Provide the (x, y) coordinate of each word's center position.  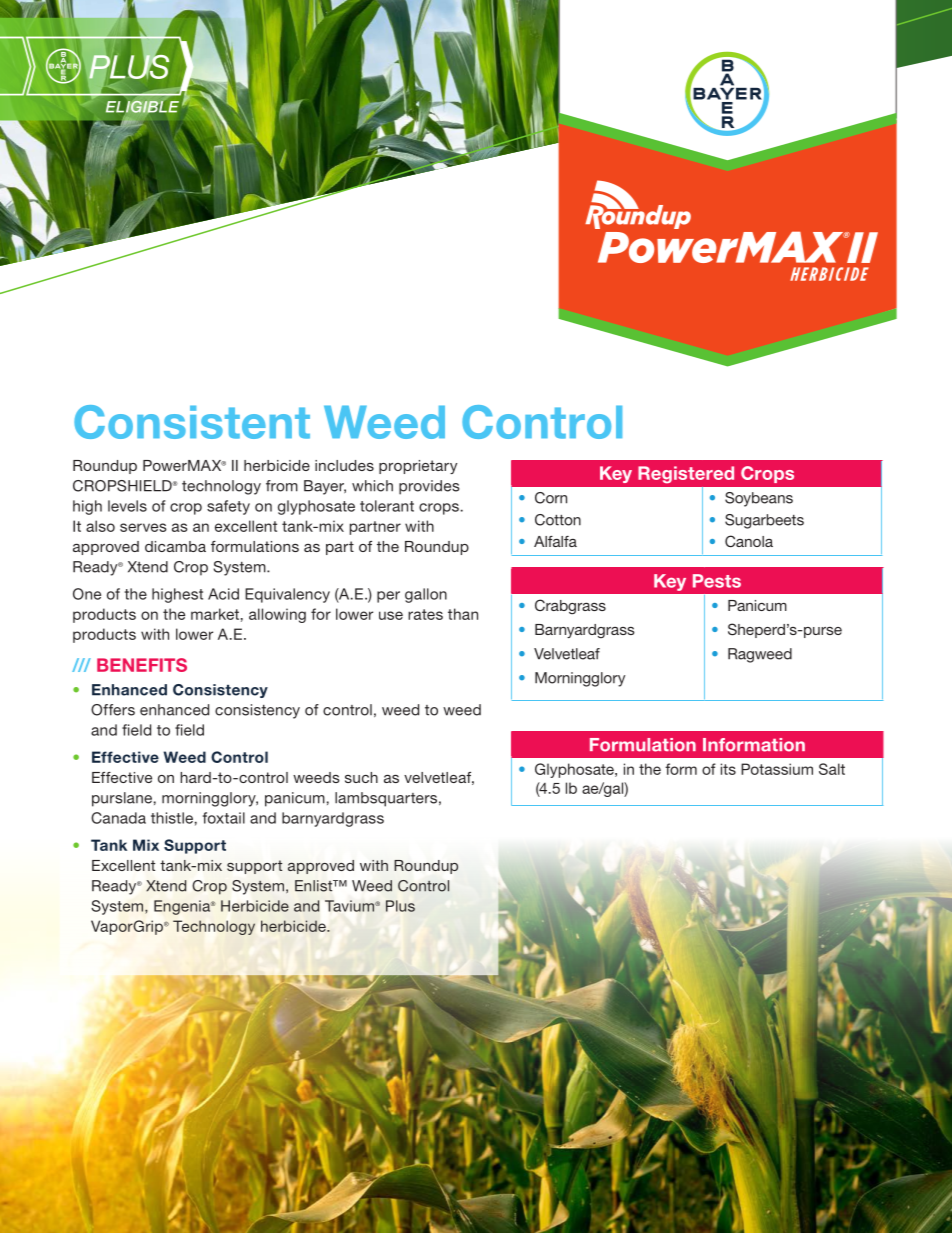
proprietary (418, 467)
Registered (686, 475)
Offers (113, 710)
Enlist (315, 886)
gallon (426, 595)
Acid (223, 594)
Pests (717, 581)
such (361, 777)
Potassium (777, 769)
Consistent (192, 422)
